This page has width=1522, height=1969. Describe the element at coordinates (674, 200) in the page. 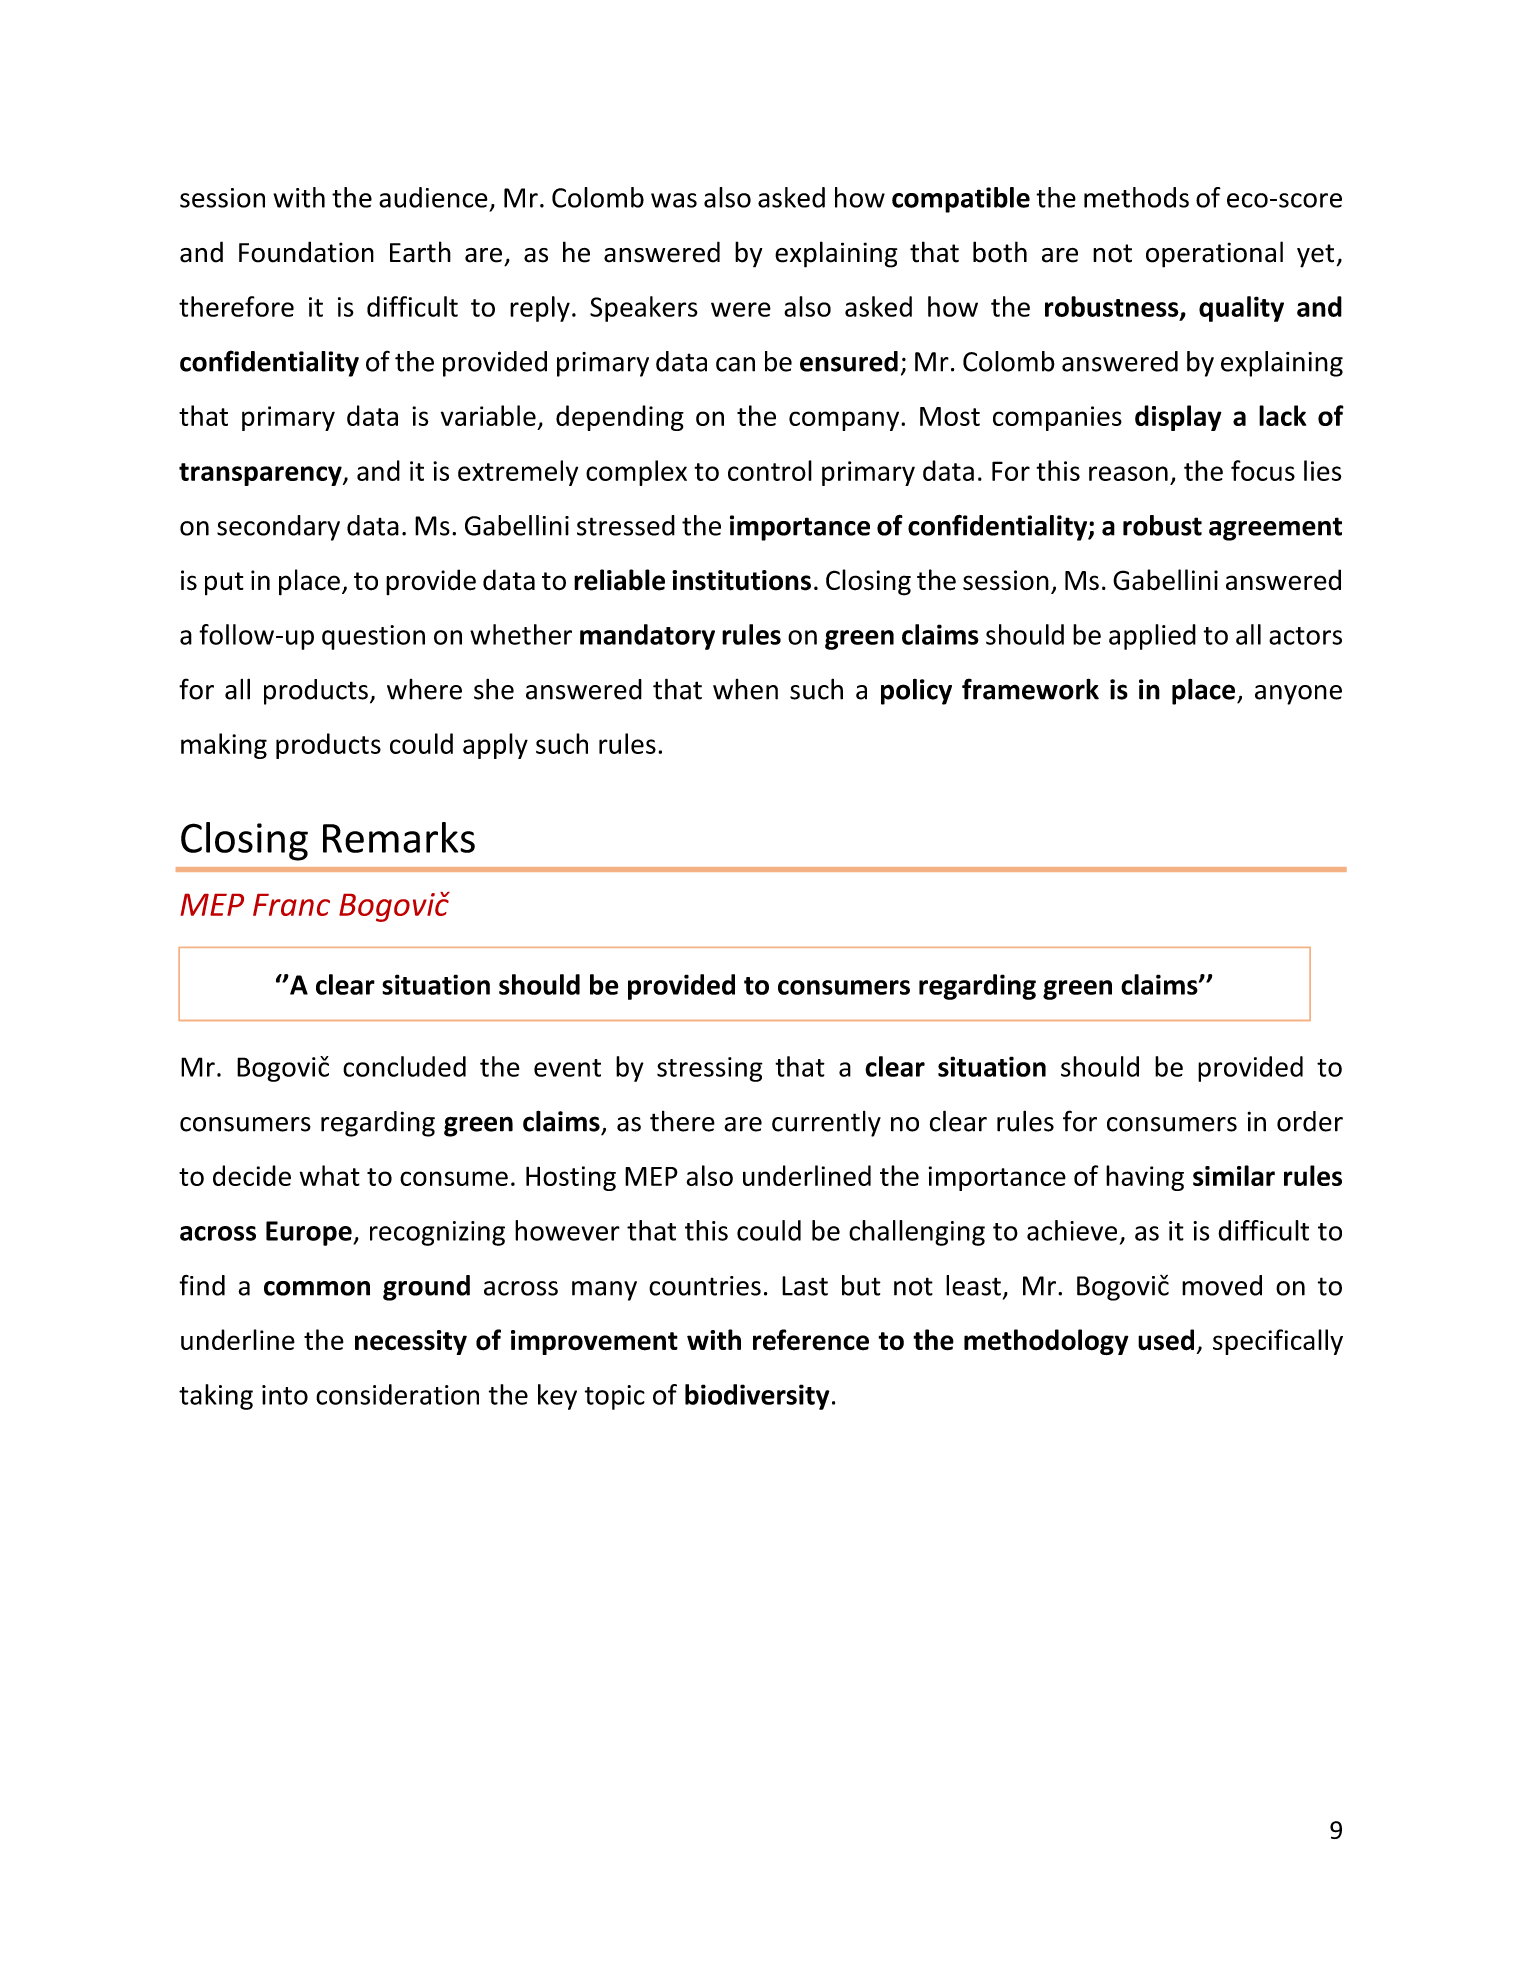

I see `was` at that location.
